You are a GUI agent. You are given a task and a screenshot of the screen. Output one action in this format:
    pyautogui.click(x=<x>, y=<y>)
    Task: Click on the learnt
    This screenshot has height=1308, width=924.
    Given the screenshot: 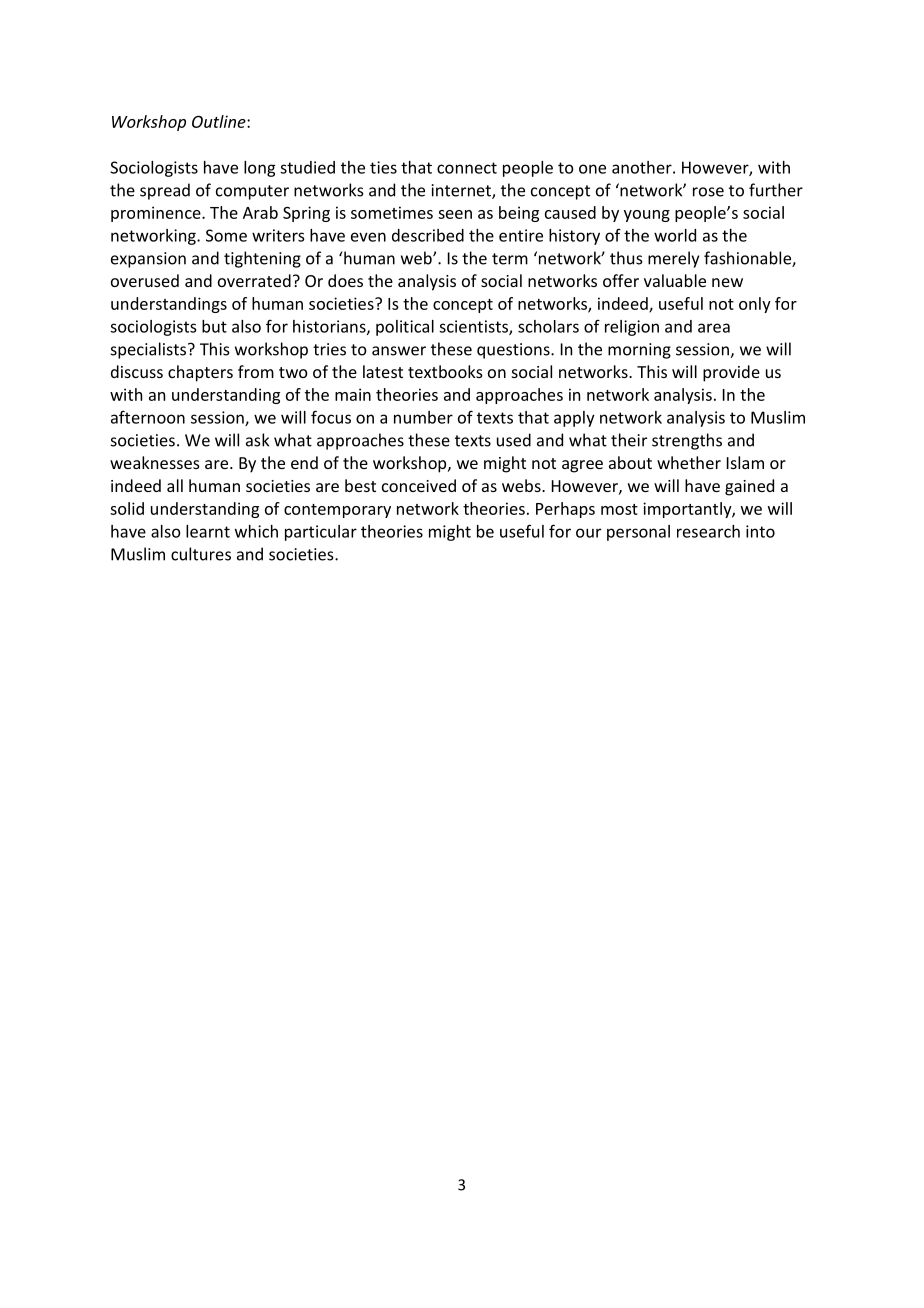 What is the action you would take?
    pyautogui.click(x=208, y=531)
